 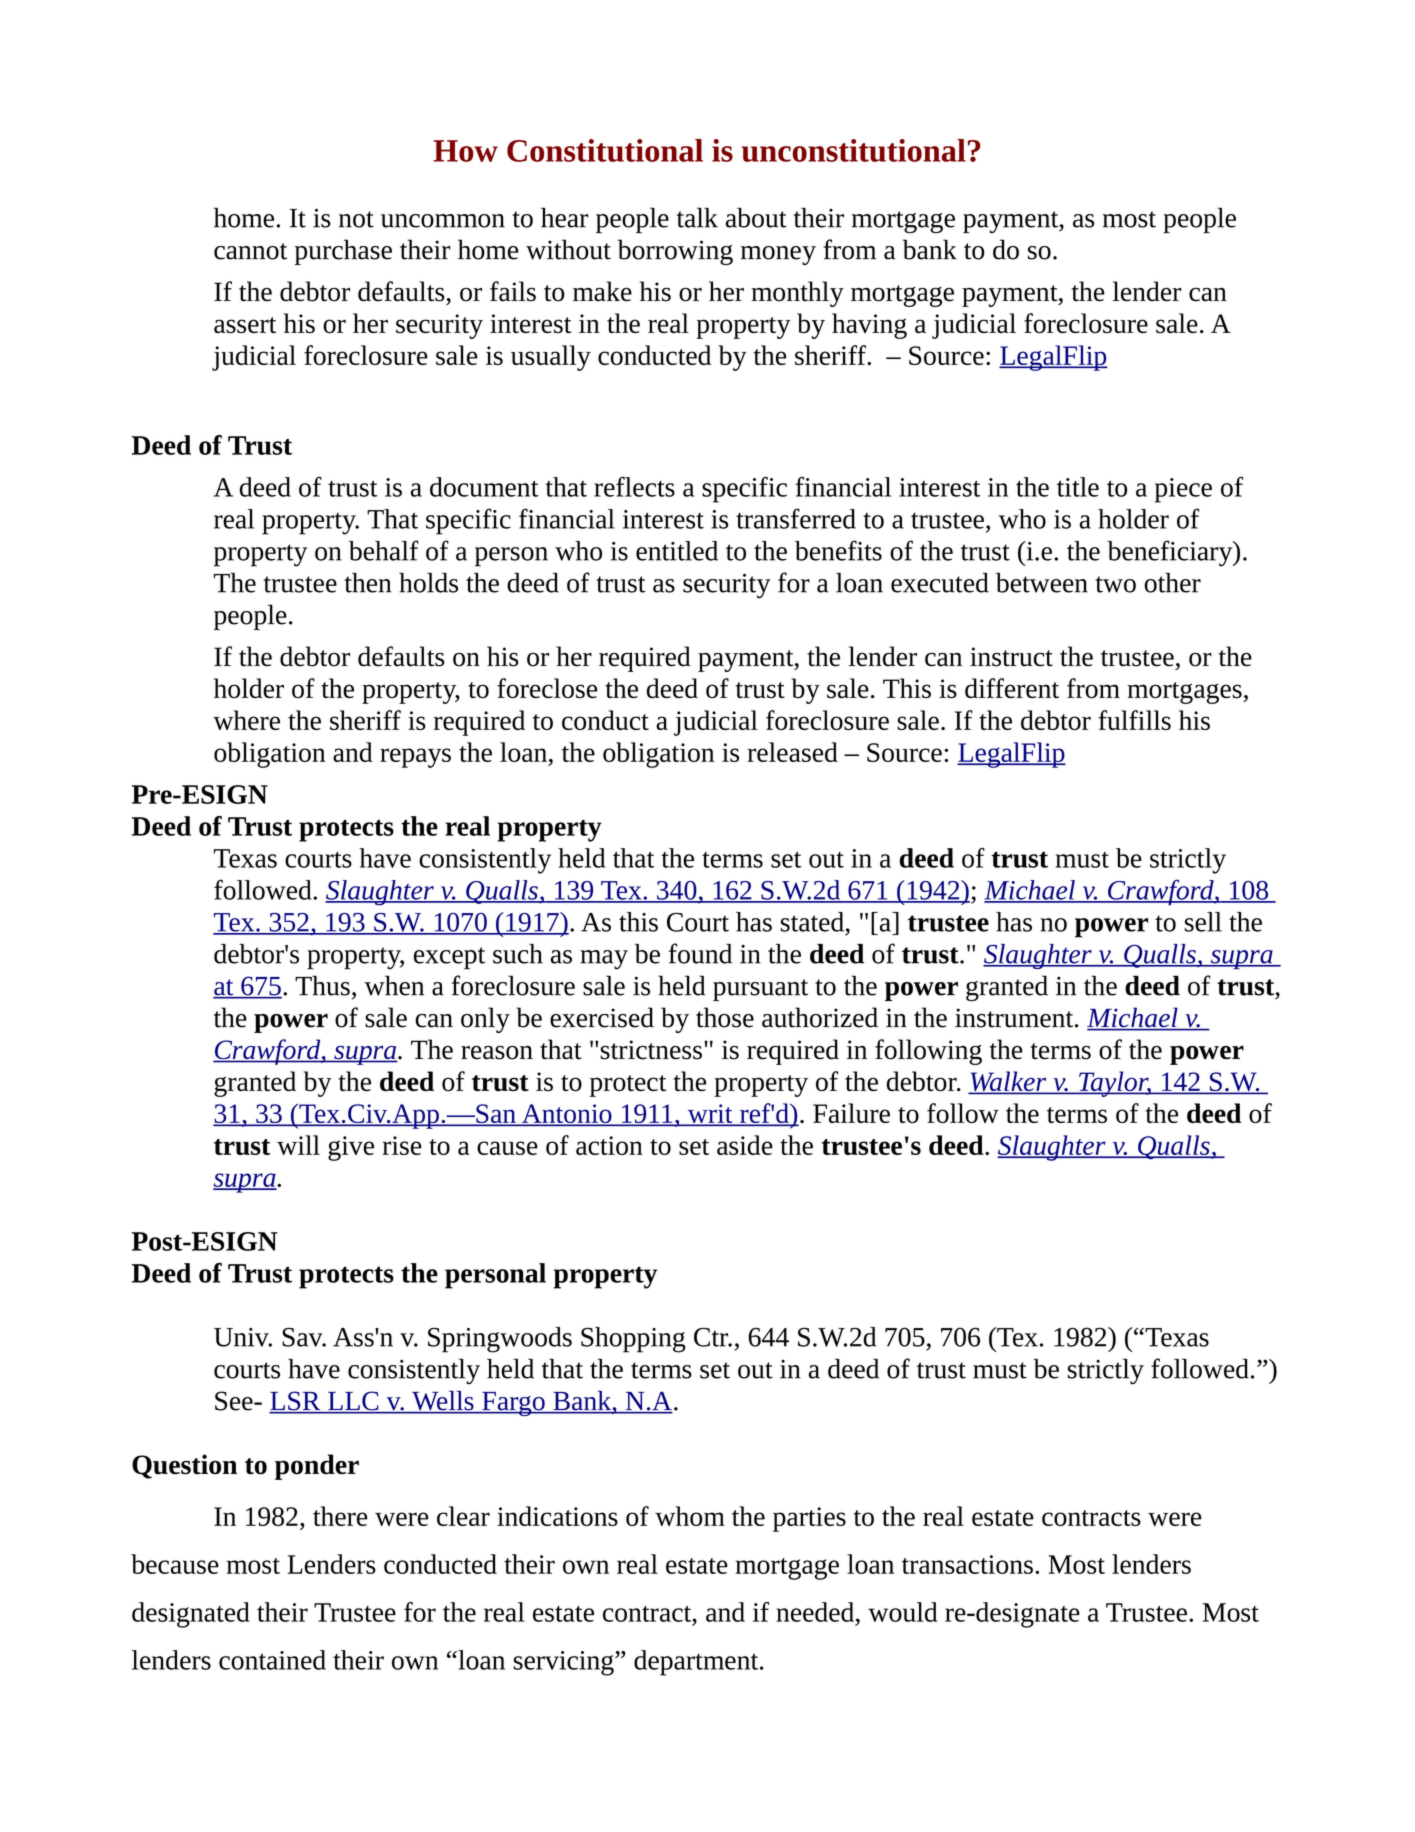 I want to click on found, so click(x=700, y=953).
